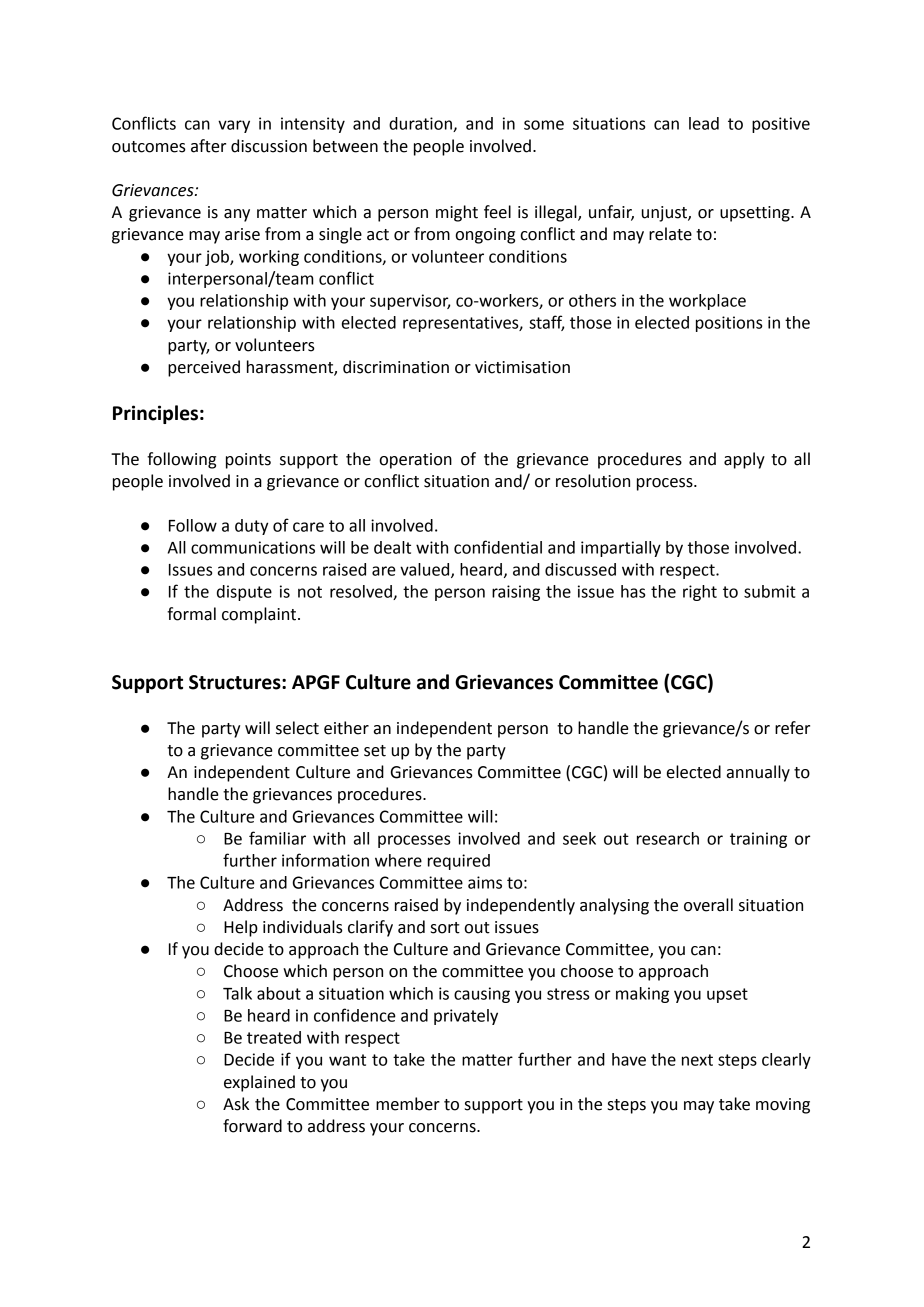 The image size is (924, 1307). I want to click on right, so click(700, 593).
